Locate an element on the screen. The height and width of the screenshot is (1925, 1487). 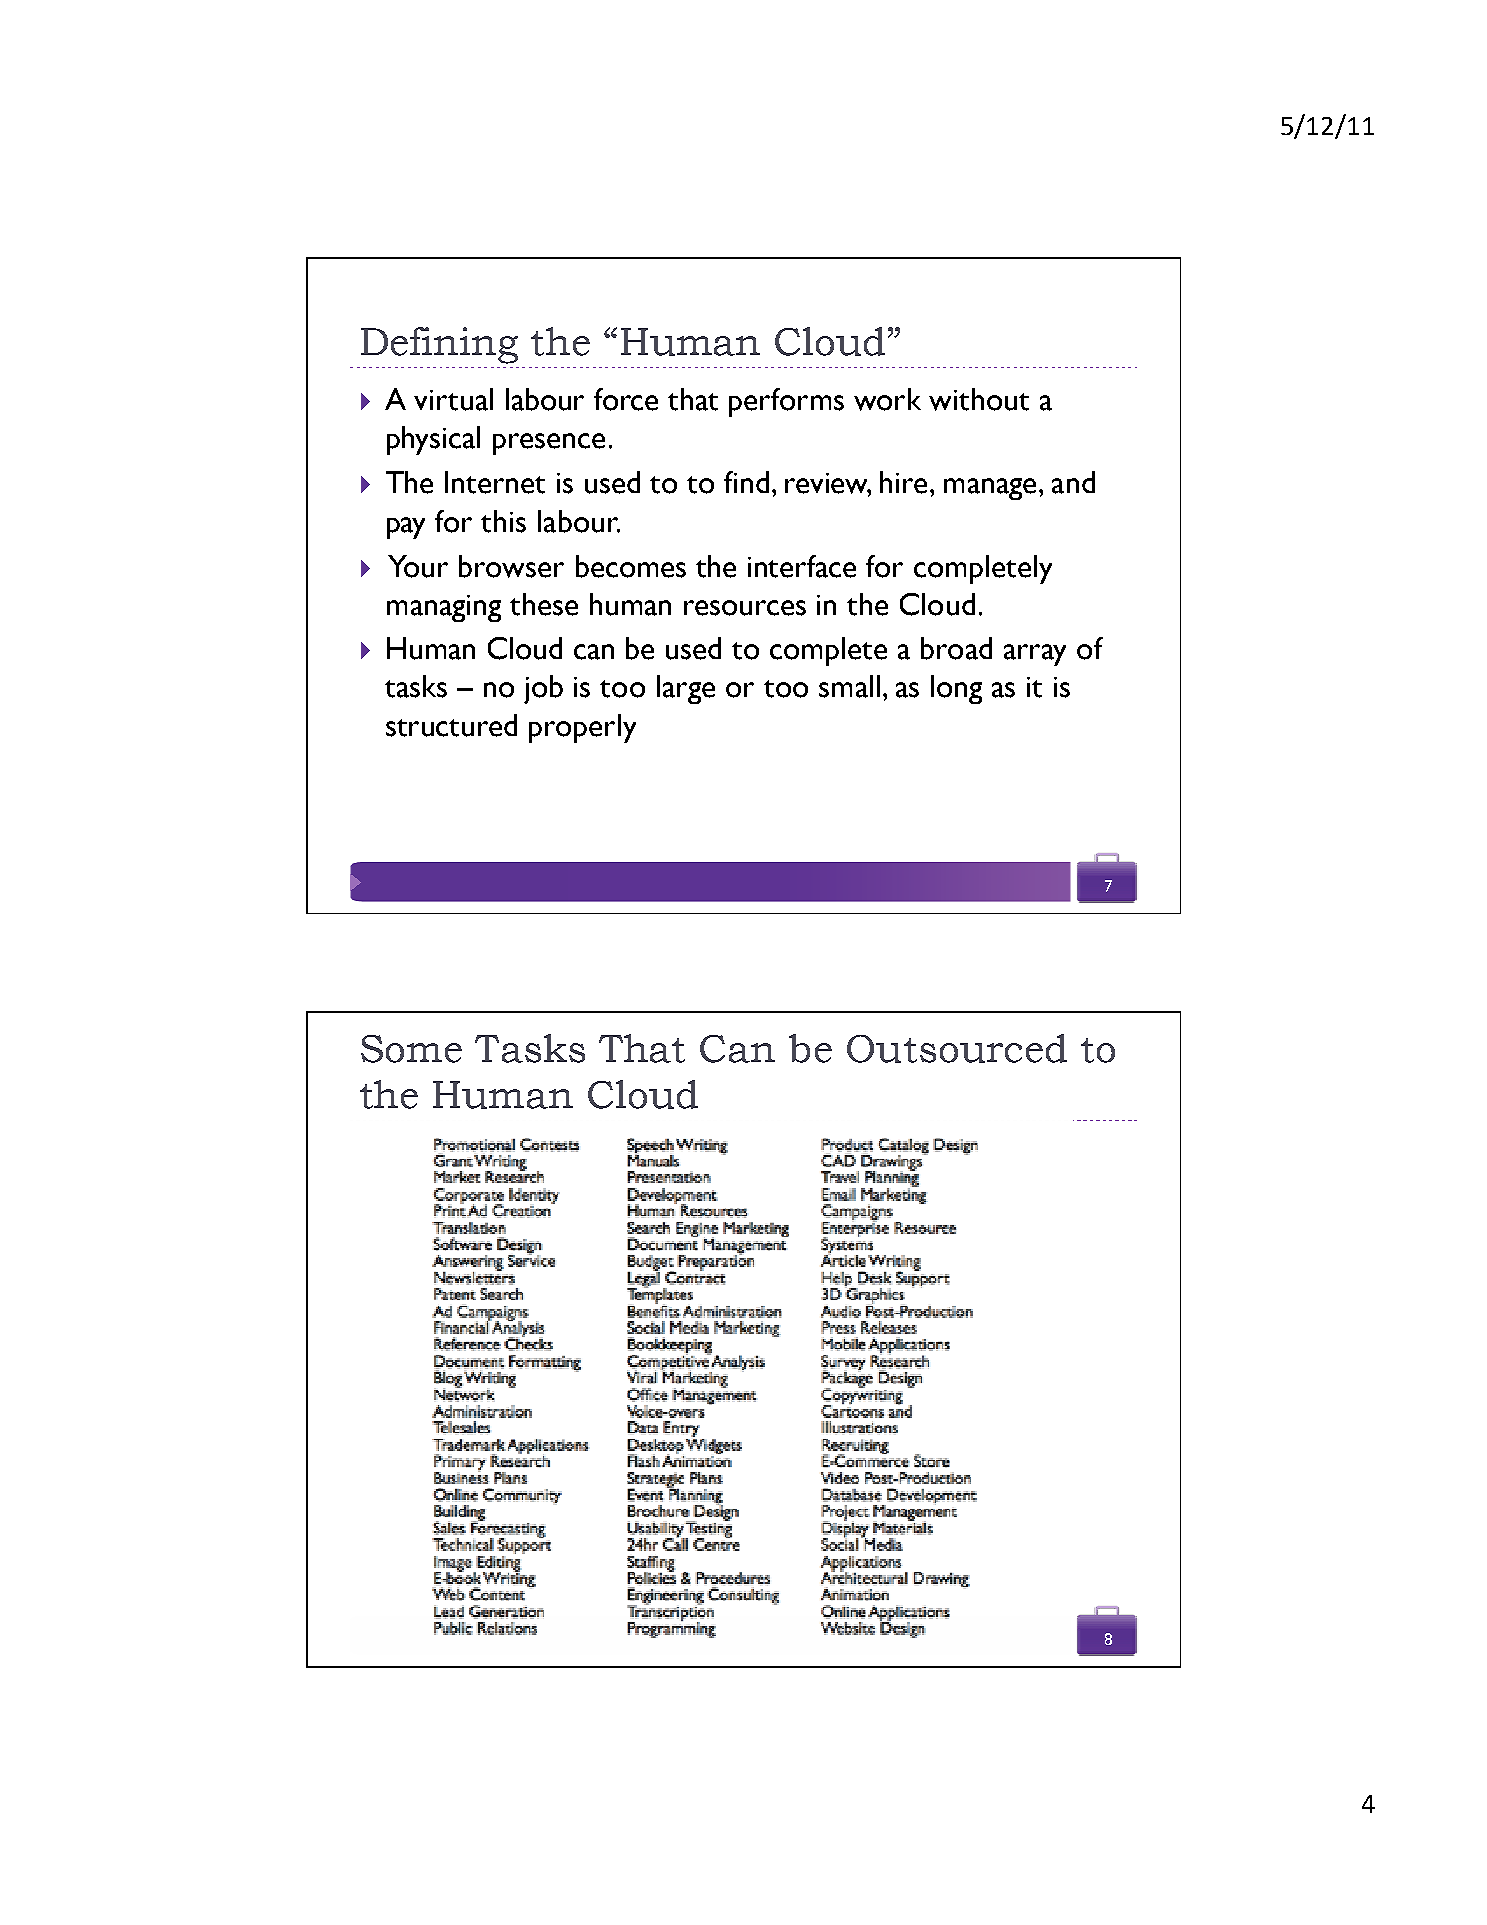
performs is located at coordinates (786, 402).
